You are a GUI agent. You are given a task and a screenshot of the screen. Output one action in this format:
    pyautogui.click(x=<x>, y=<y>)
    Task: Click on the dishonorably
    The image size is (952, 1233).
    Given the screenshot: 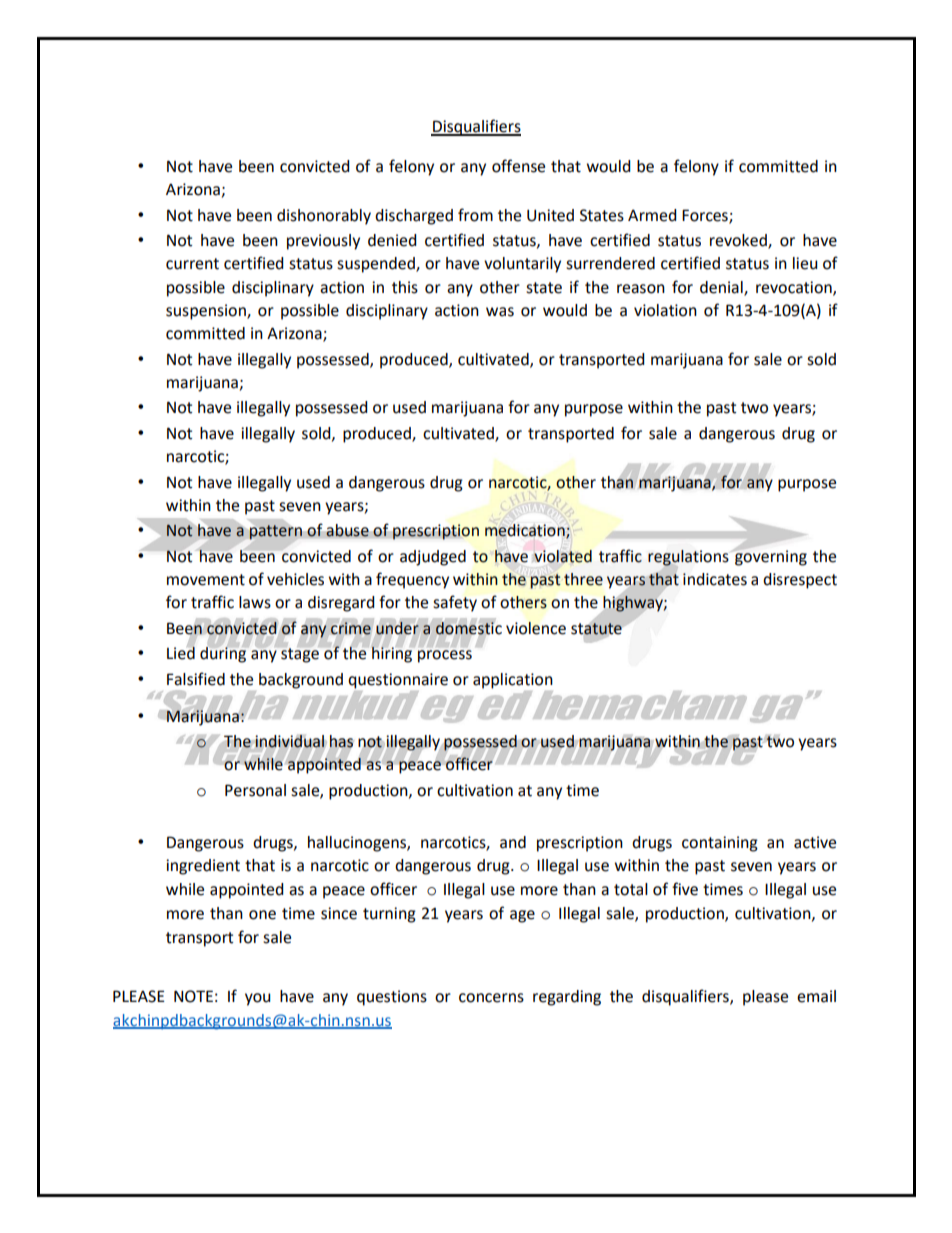 What is the action you would take?
    pyautogui.click(x=324, y=217)
